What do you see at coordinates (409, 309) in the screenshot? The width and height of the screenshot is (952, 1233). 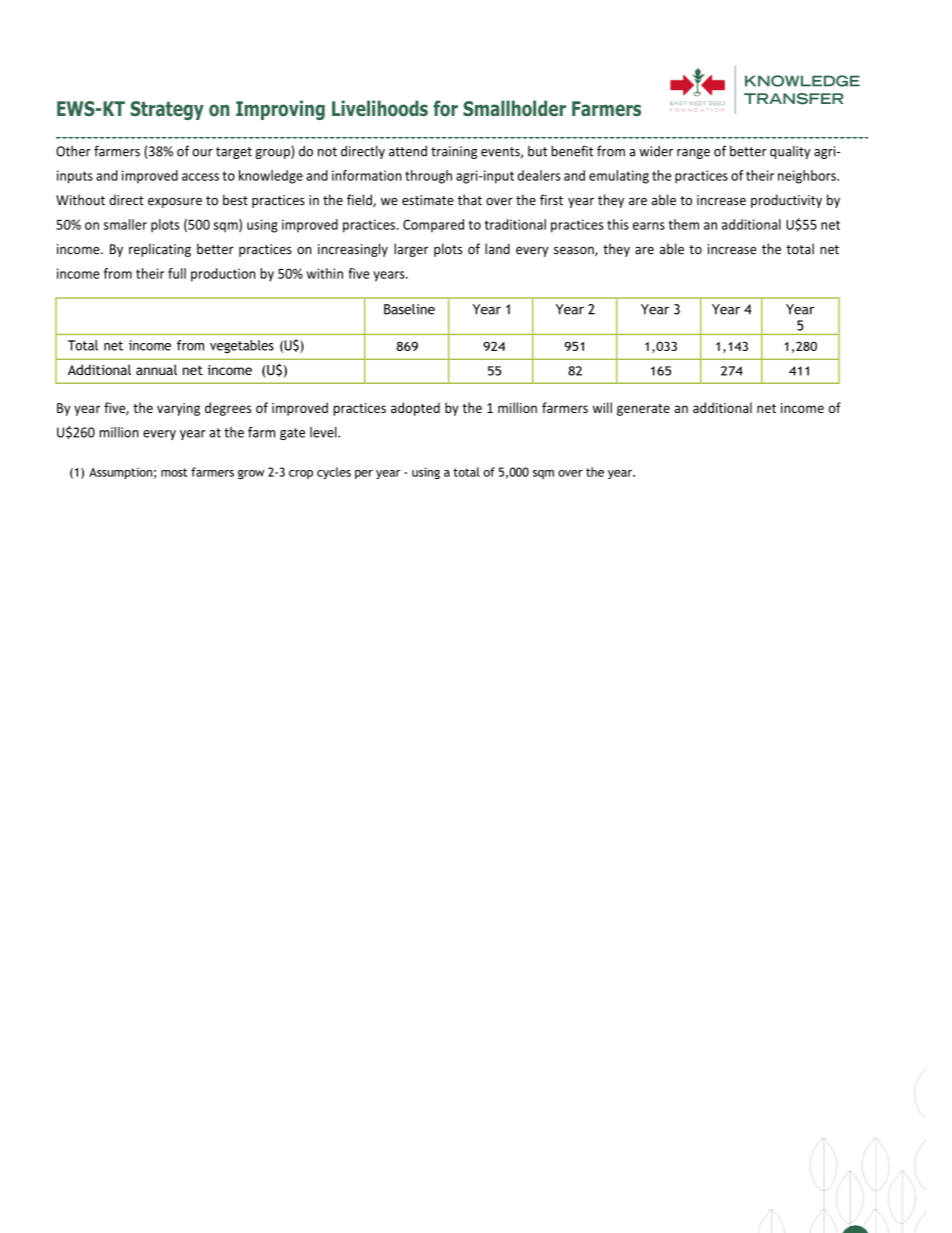 I see `Baseline` at bounding box center [409, 309].
